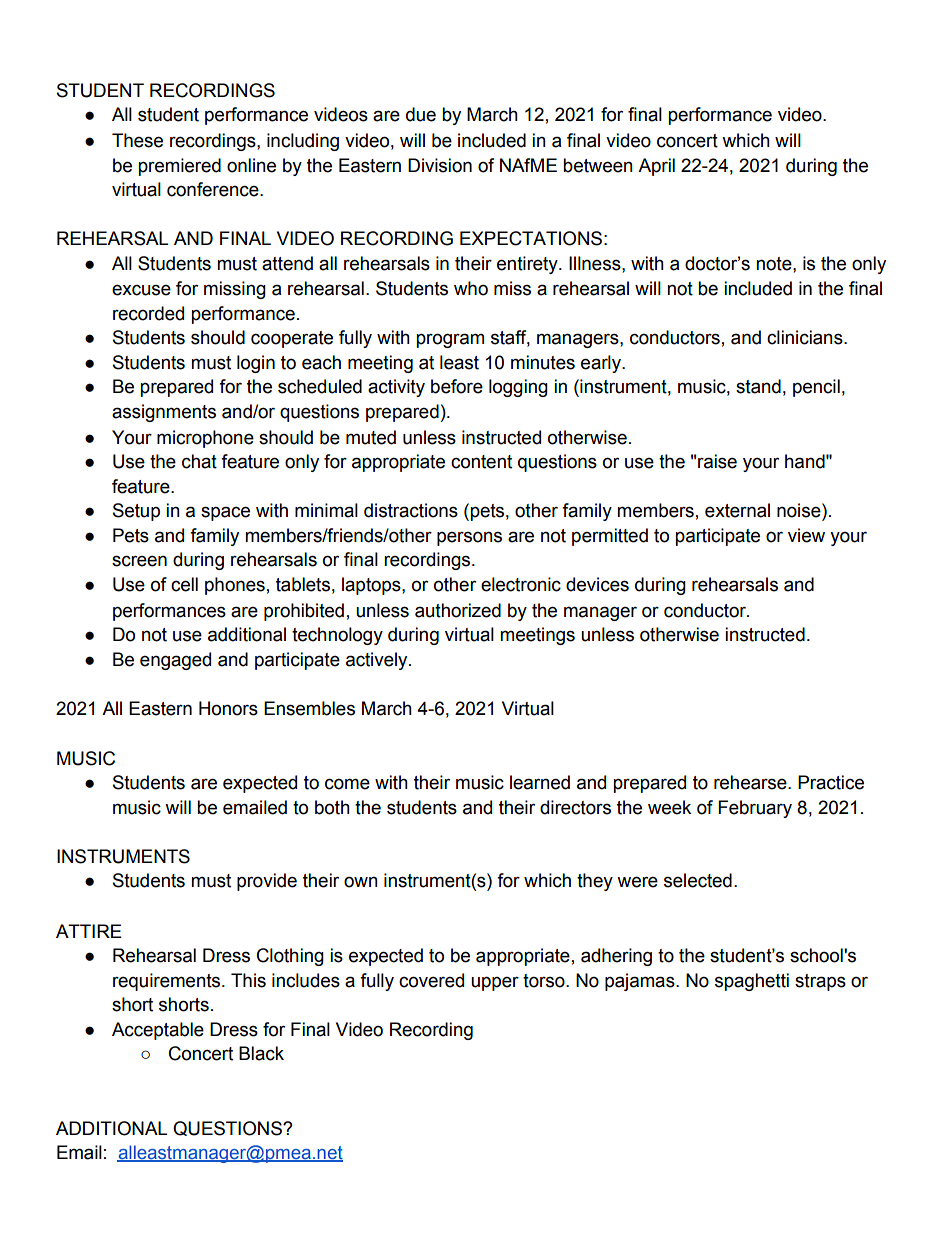 Image resolution: width=952 pixels, height=1233 pixels. I want to click on view, so click(806, 535).
